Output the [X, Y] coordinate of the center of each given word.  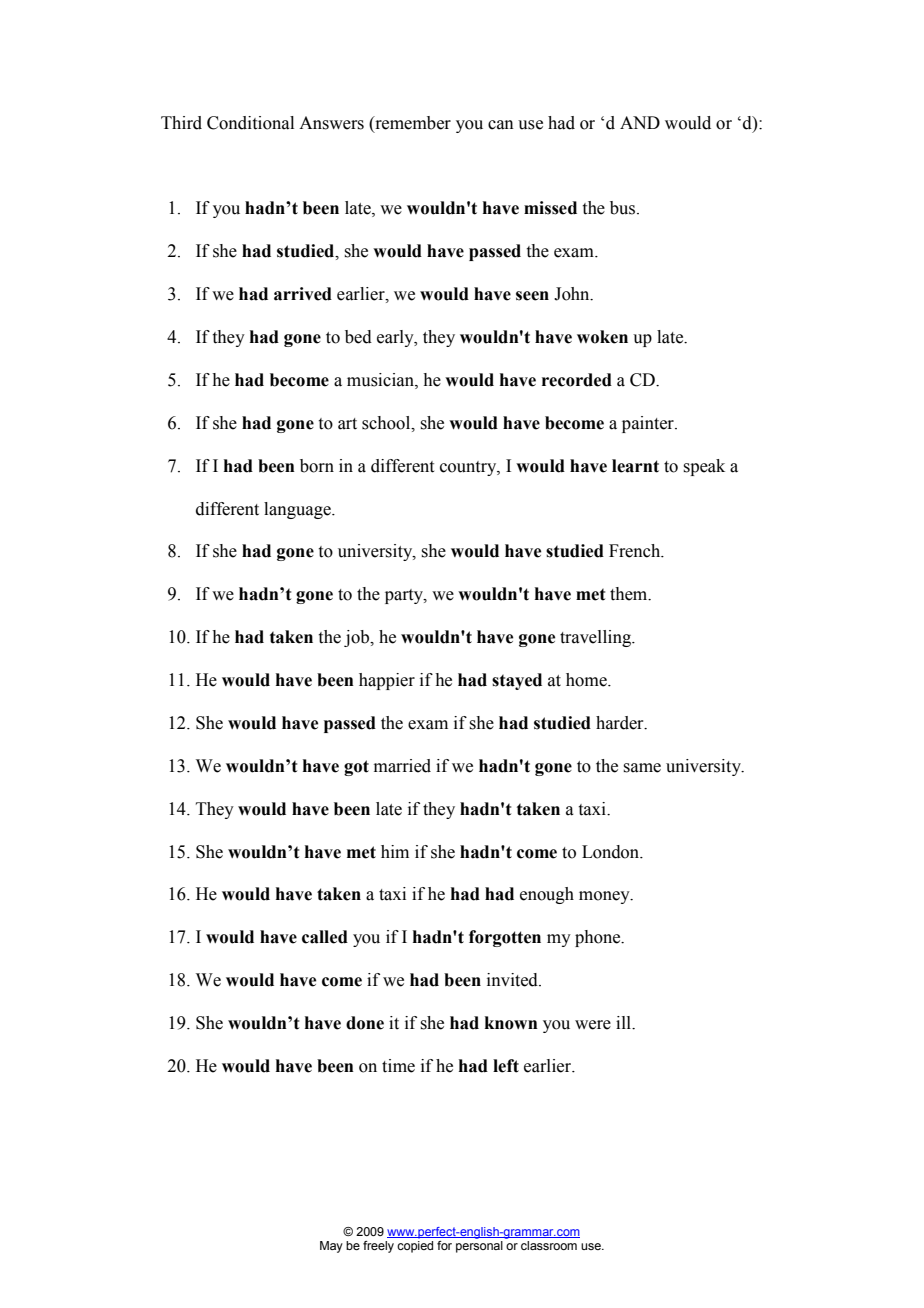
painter [649, 424]
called [325, 937]
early [396, 338]
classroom [549, 1245]
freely [378, 1247]
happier [387, 681]
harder [621, 723]
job [358, 638]
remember [412, 123]
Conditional [250, 123]
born [317, 466]
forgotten [505, 938]
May [331, 1247]
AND [640, 122]
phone [599, 938]
